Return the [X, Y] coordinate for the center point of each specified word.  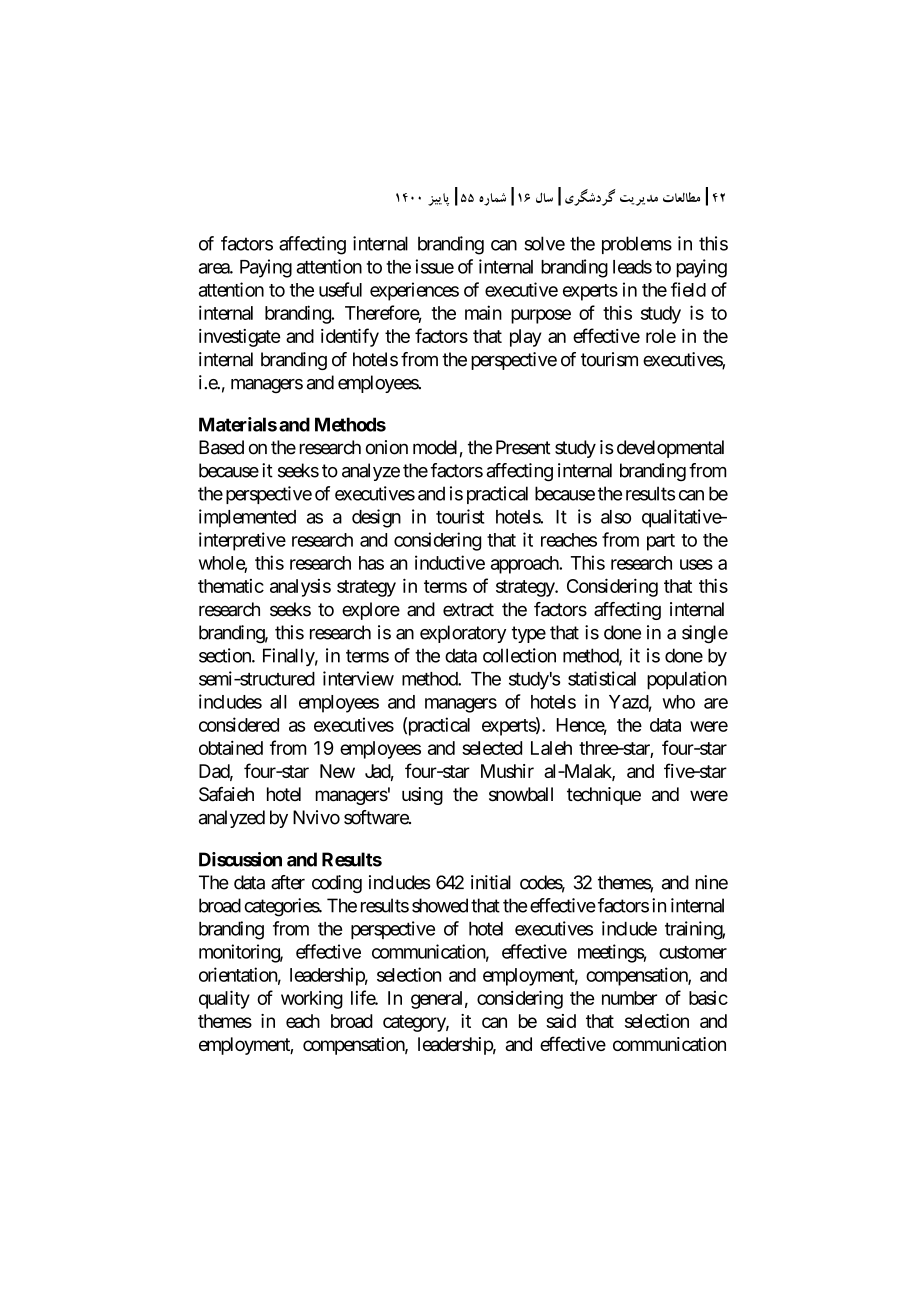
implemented [247, 518]
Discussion [240, 859]
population [687, 680]
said [561, 1021]
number [629, 998]
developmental [670, 449]
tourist [460, 516]
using [422, 796]
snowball [521, 794]
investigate [239, 338]
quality [224, 999]
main [483, 312]
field [688, 289]
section [226, 655]
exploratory [463, 634]
